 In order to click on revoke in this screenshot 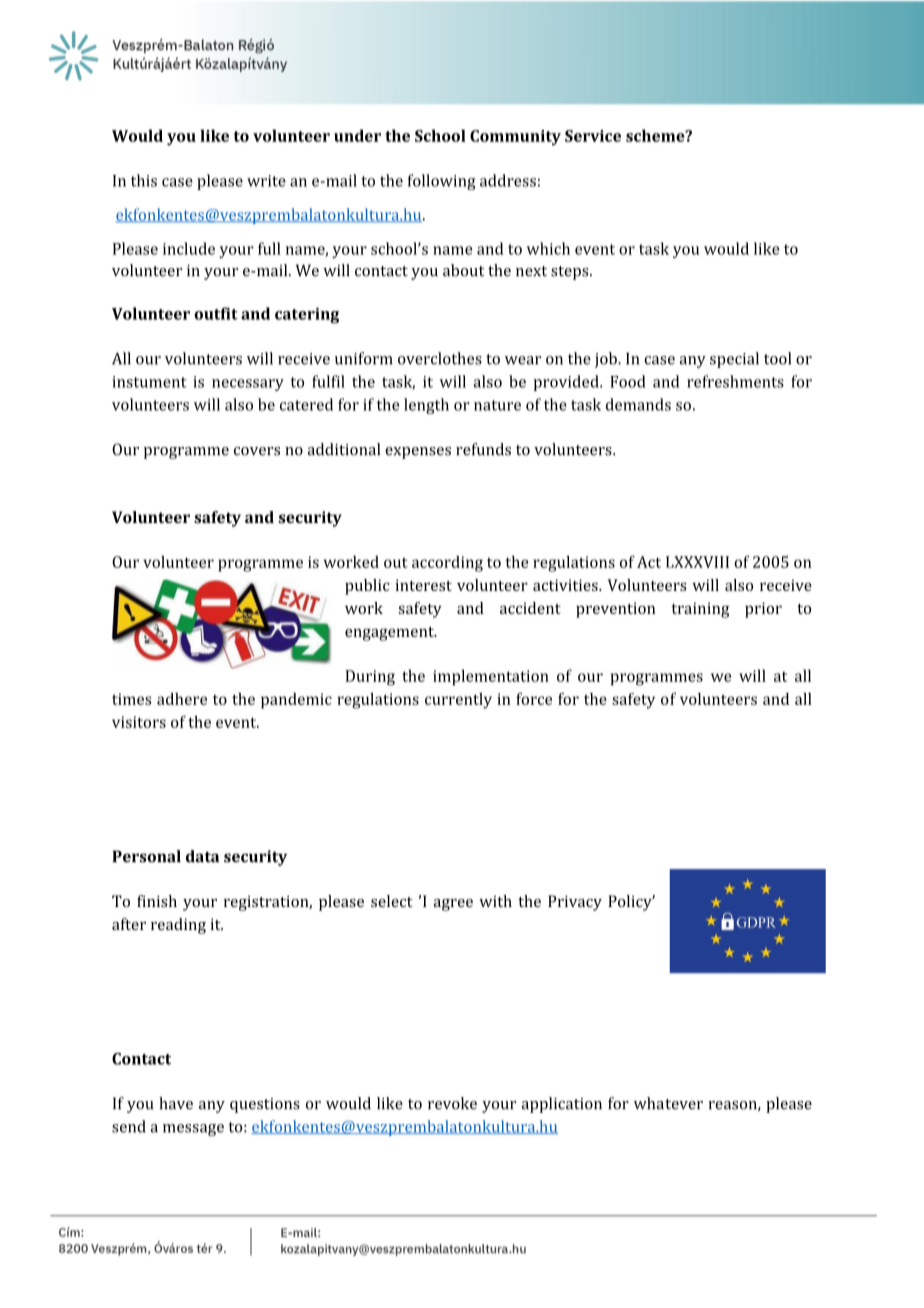, I will do `click(452, 1103)`.
